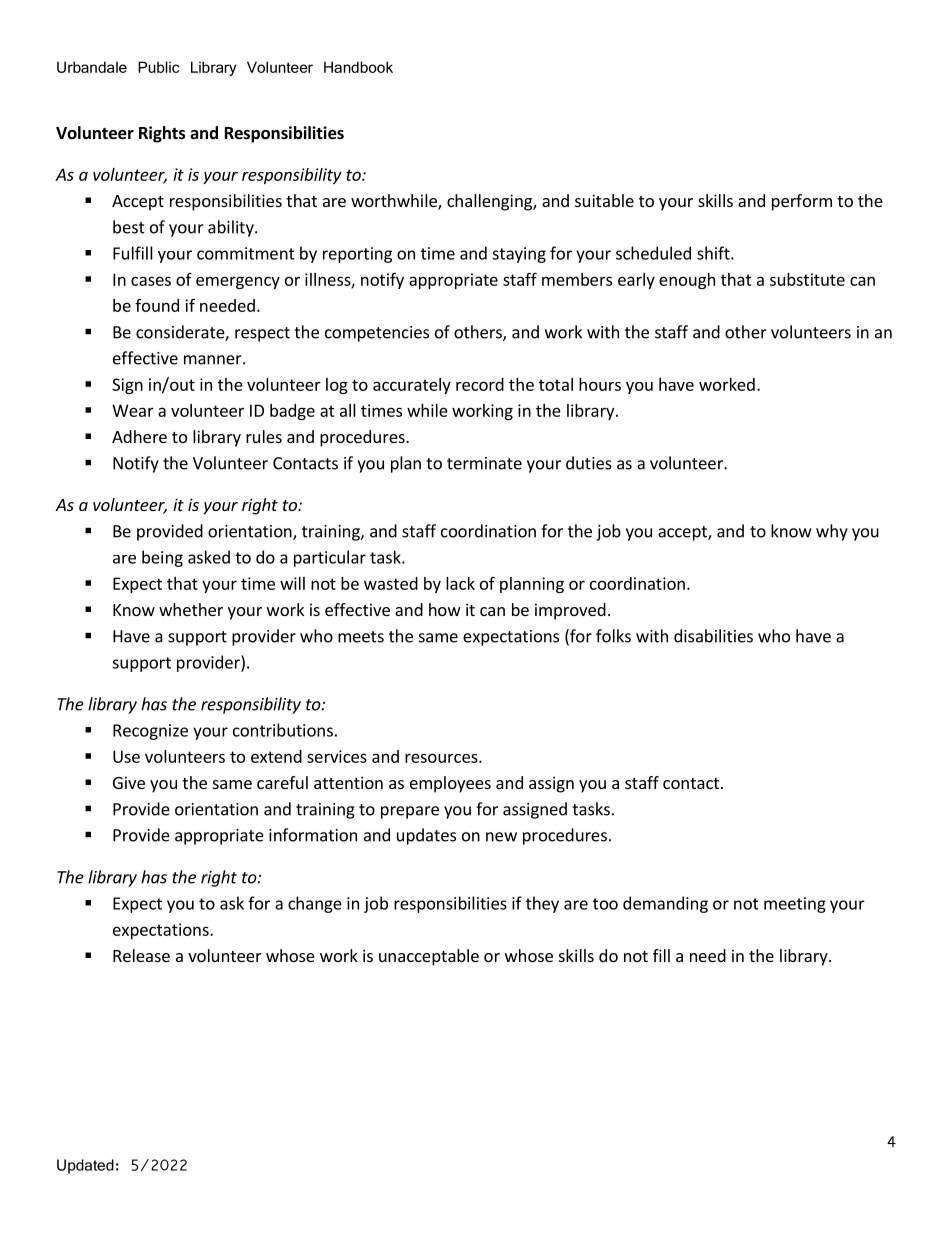  I want to click on perform, so click(802, 202).
